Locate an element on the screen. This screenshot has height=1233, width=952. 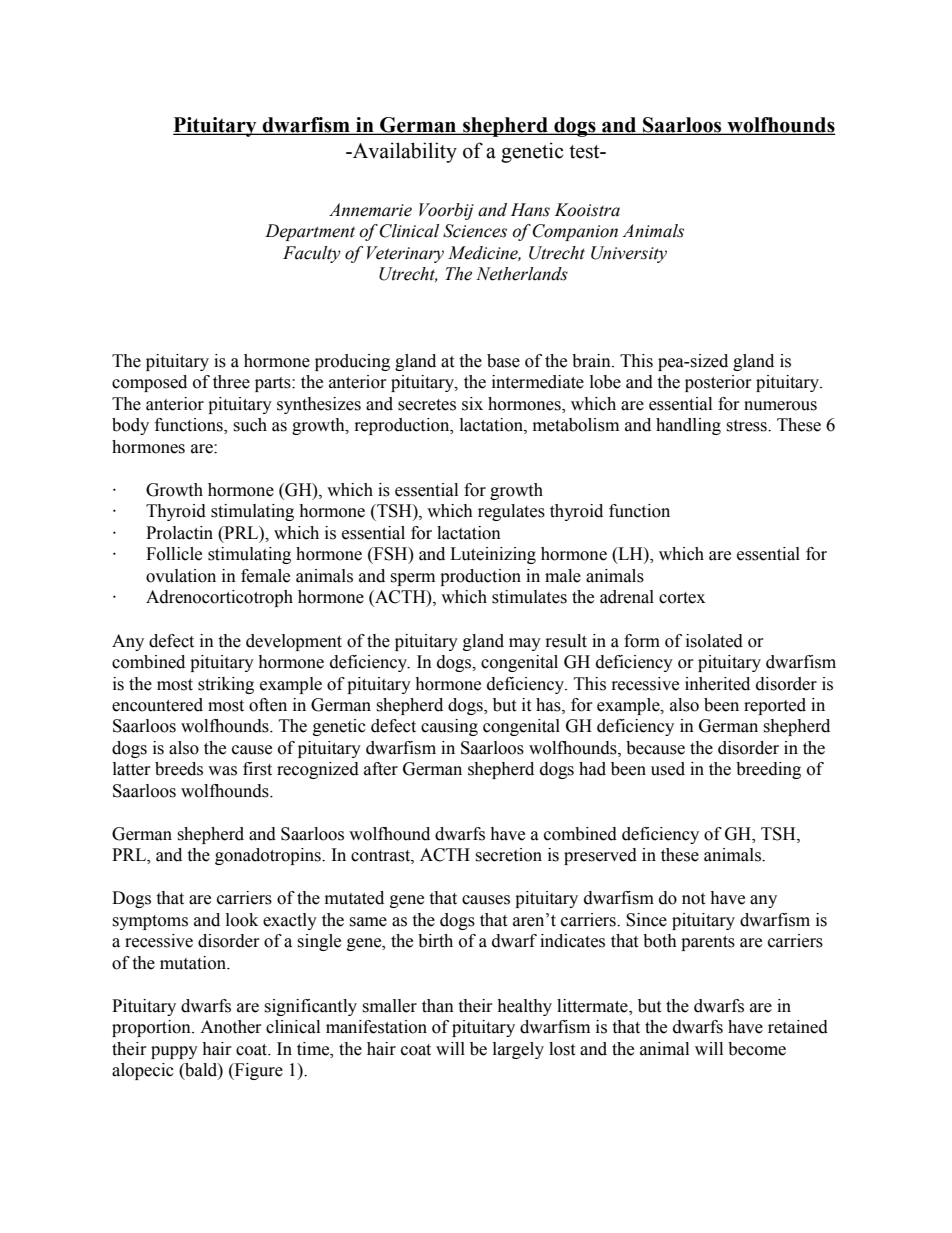
three is located at coordinates (231, 382).
